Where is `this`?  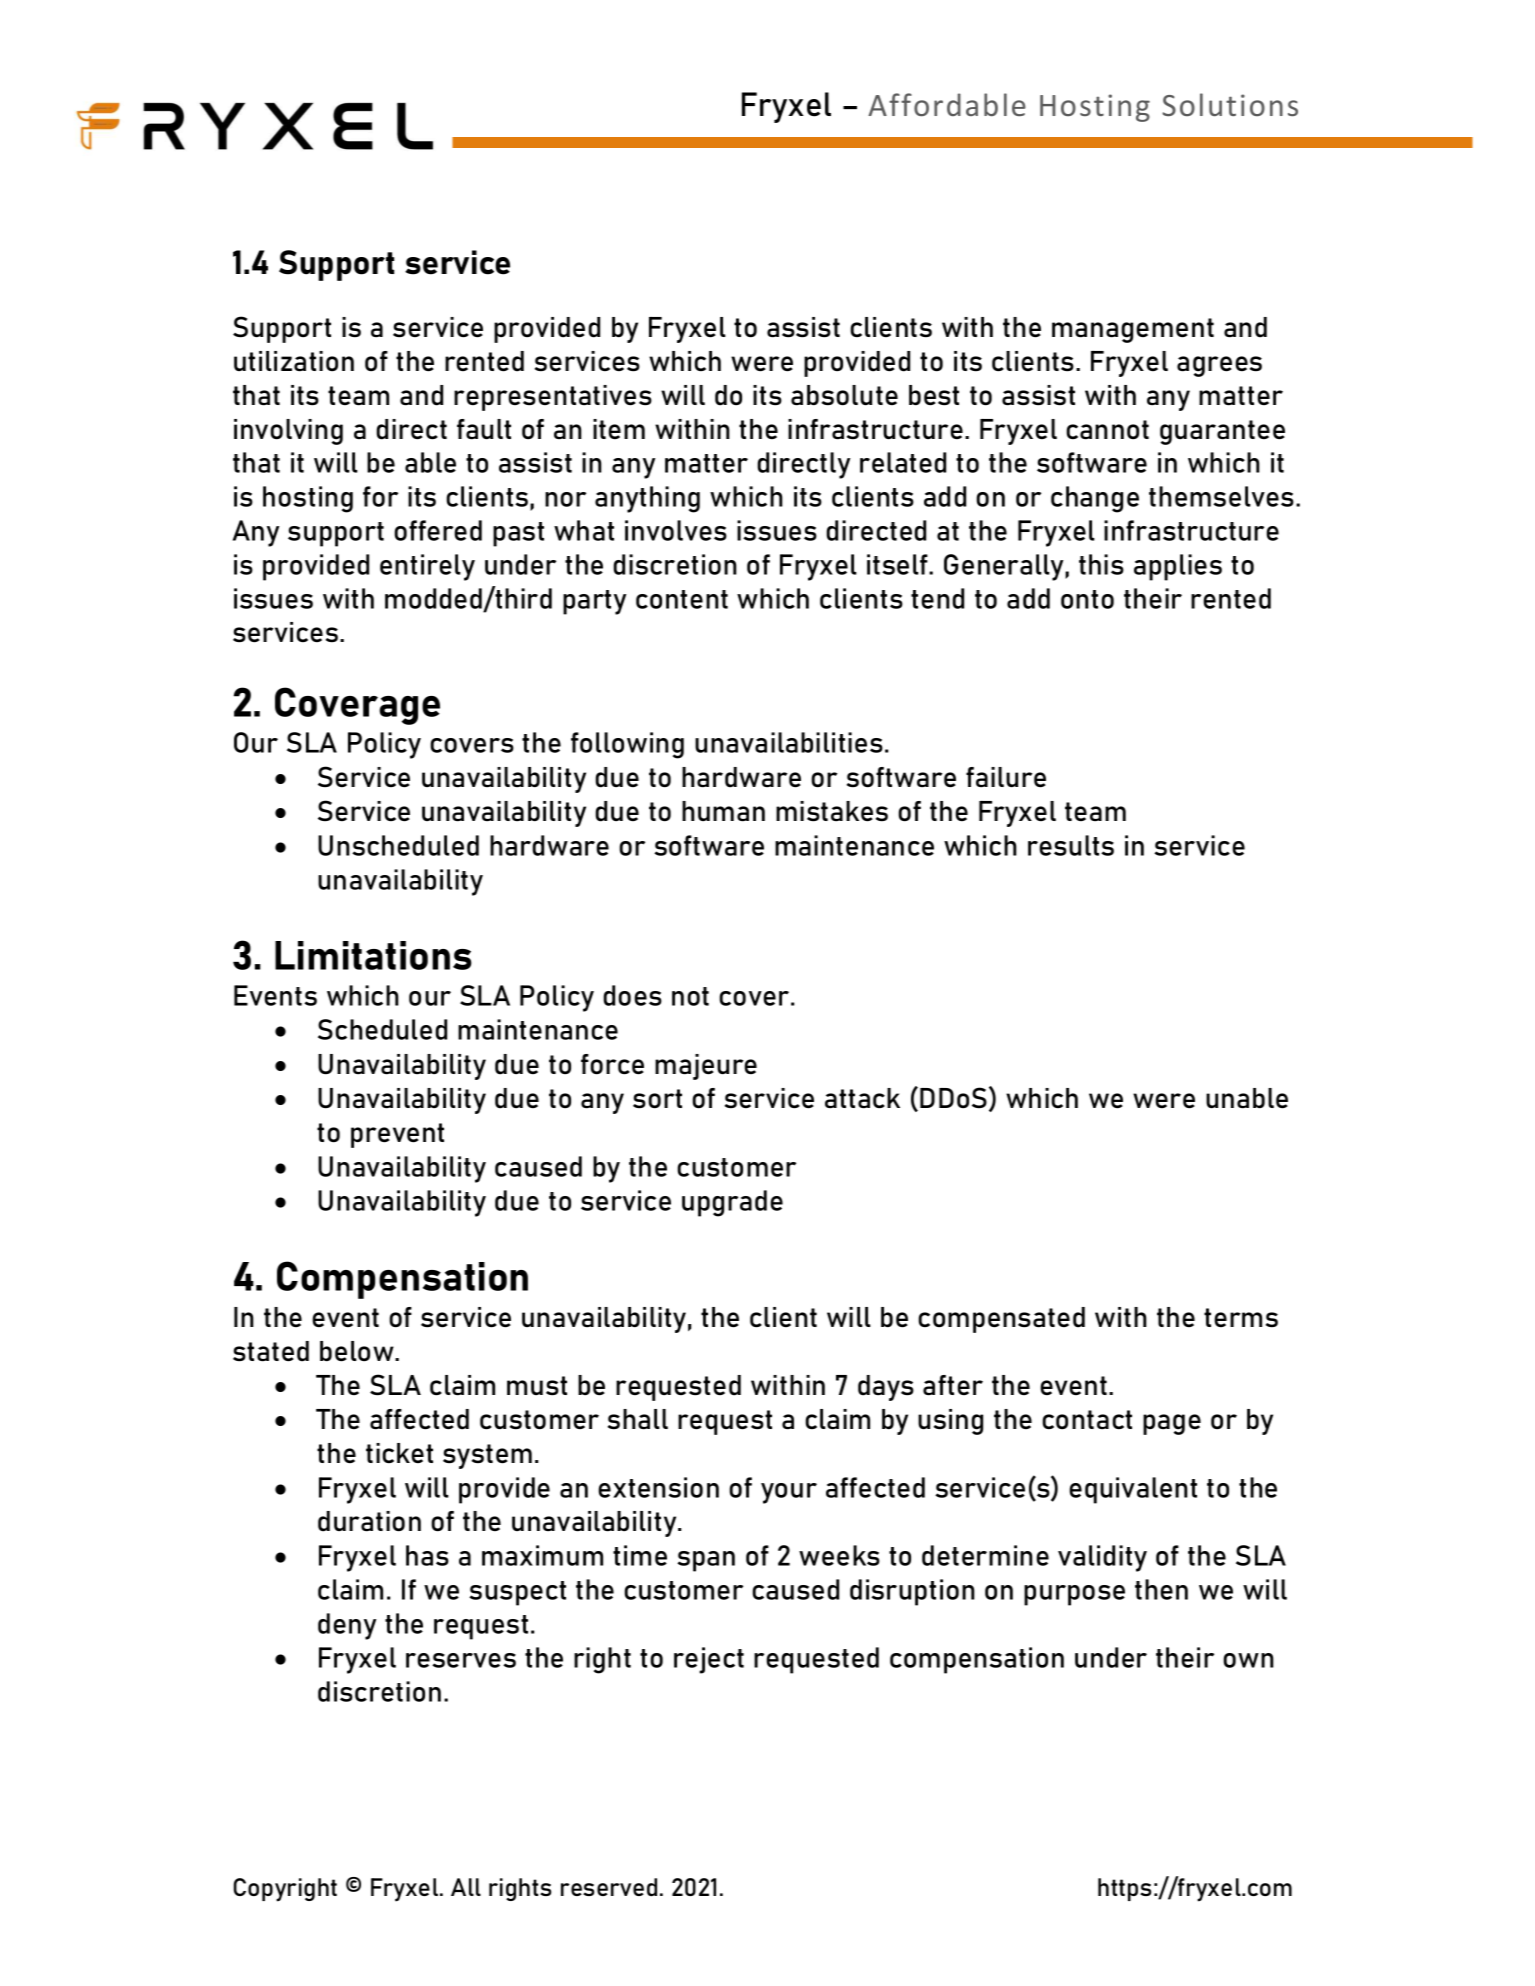
this is located at coordinates (1101, 564).
